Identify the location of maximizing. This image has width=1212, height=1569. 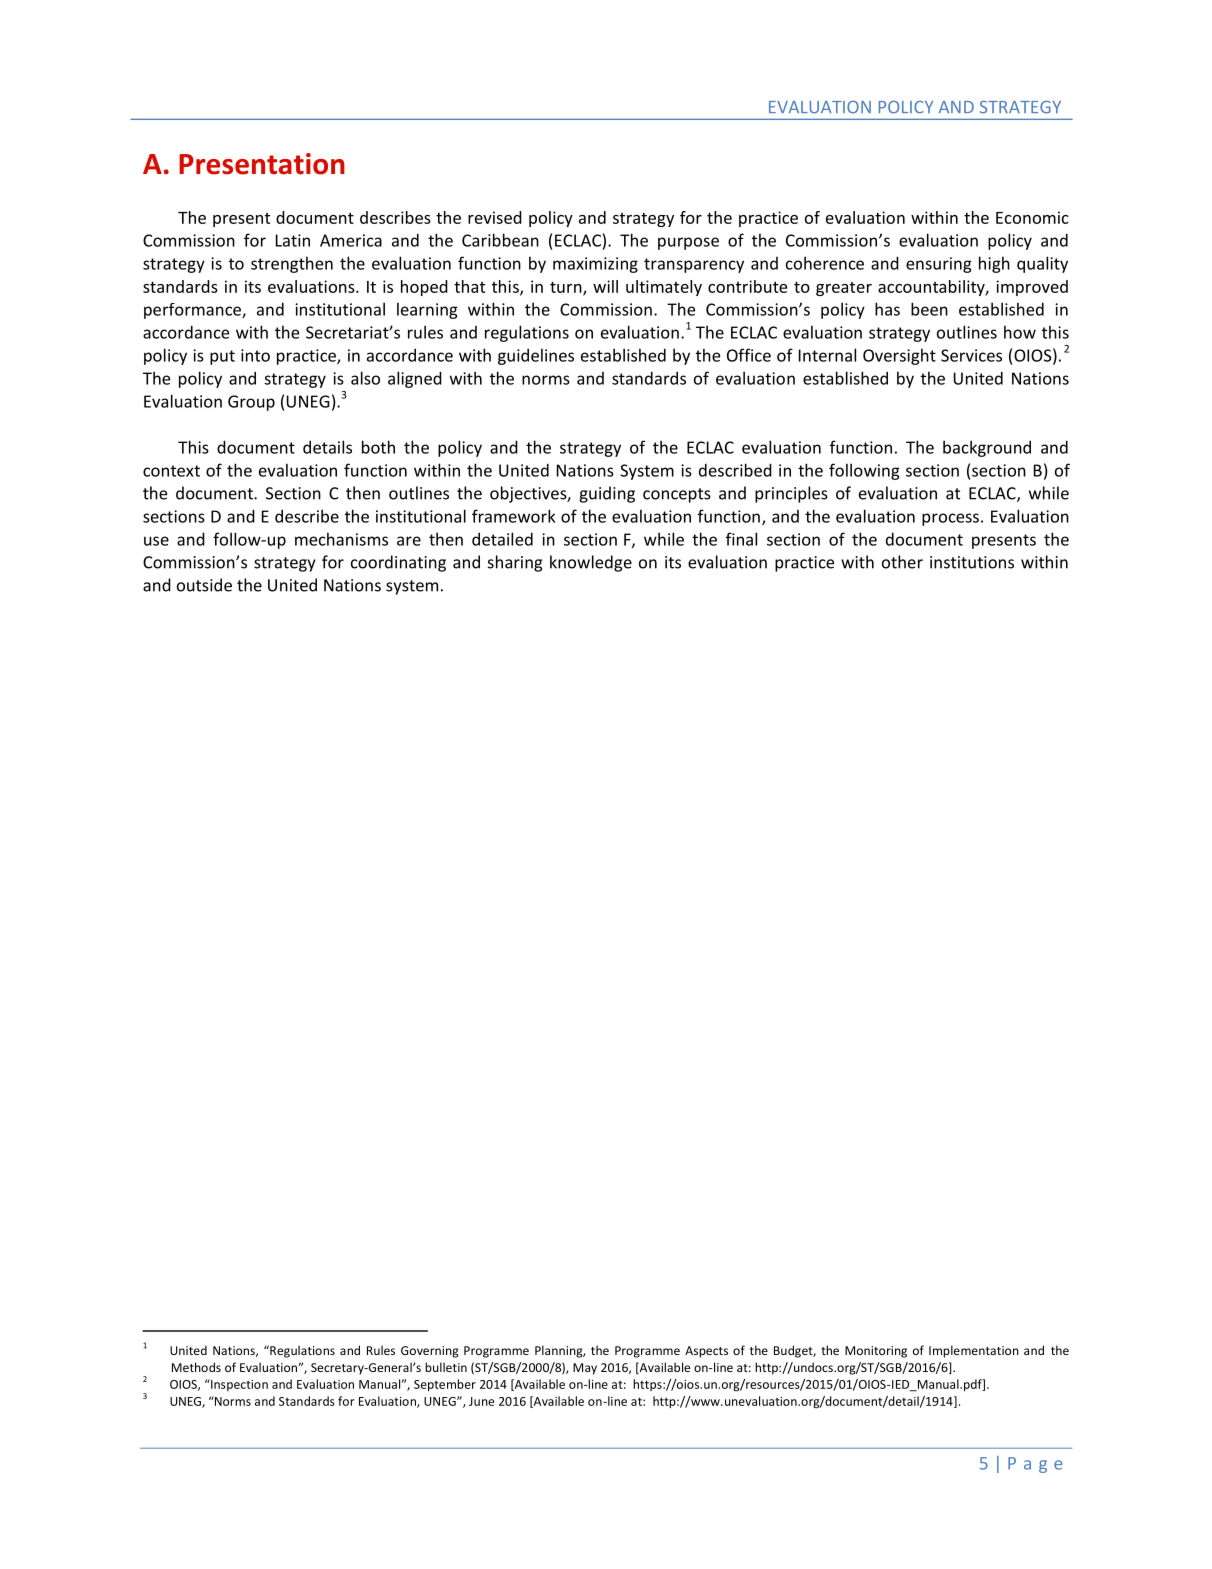
(595, 265).
